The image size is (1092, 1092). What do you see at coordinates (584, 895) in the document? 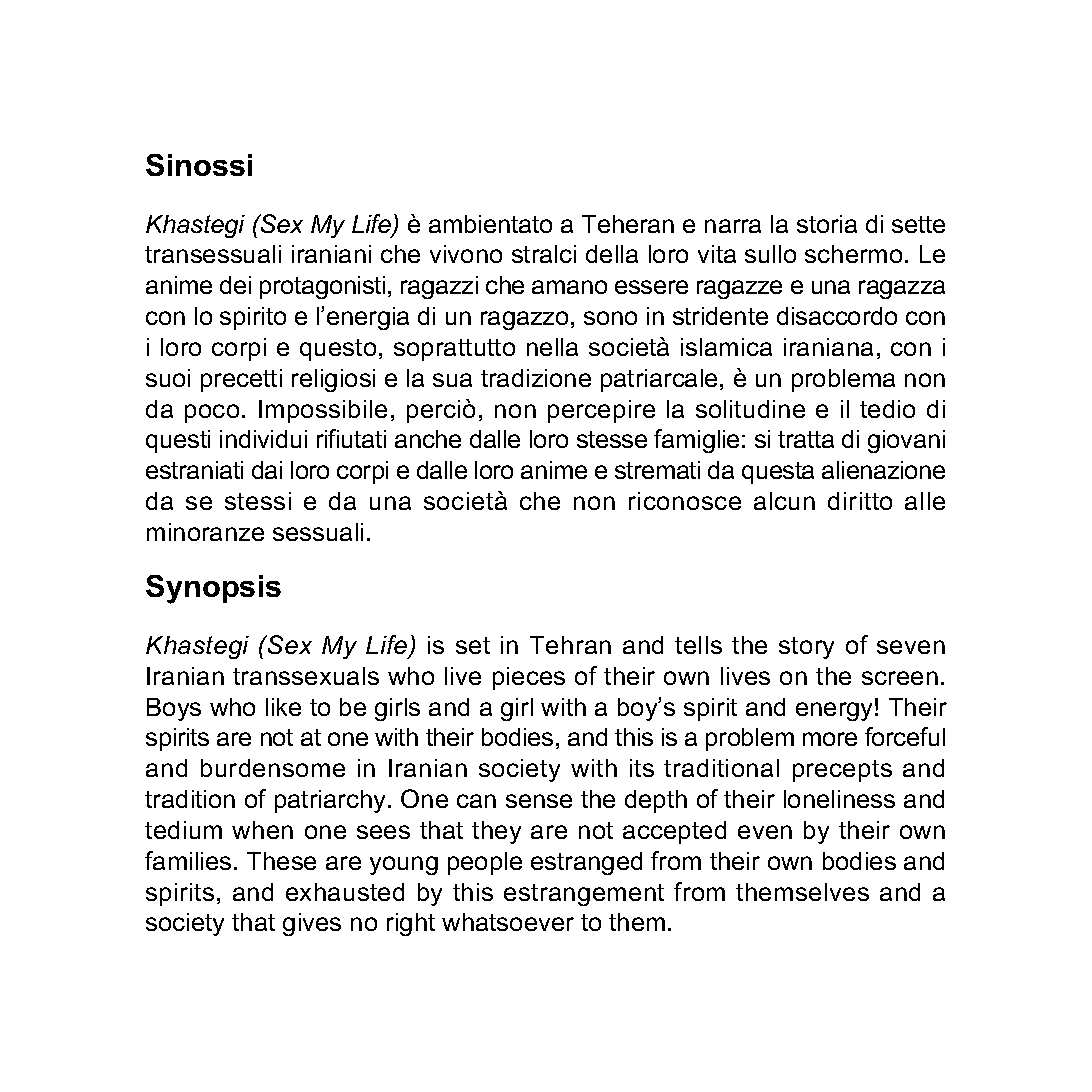
I see `estrangement` at bounding box center [584, 895].
